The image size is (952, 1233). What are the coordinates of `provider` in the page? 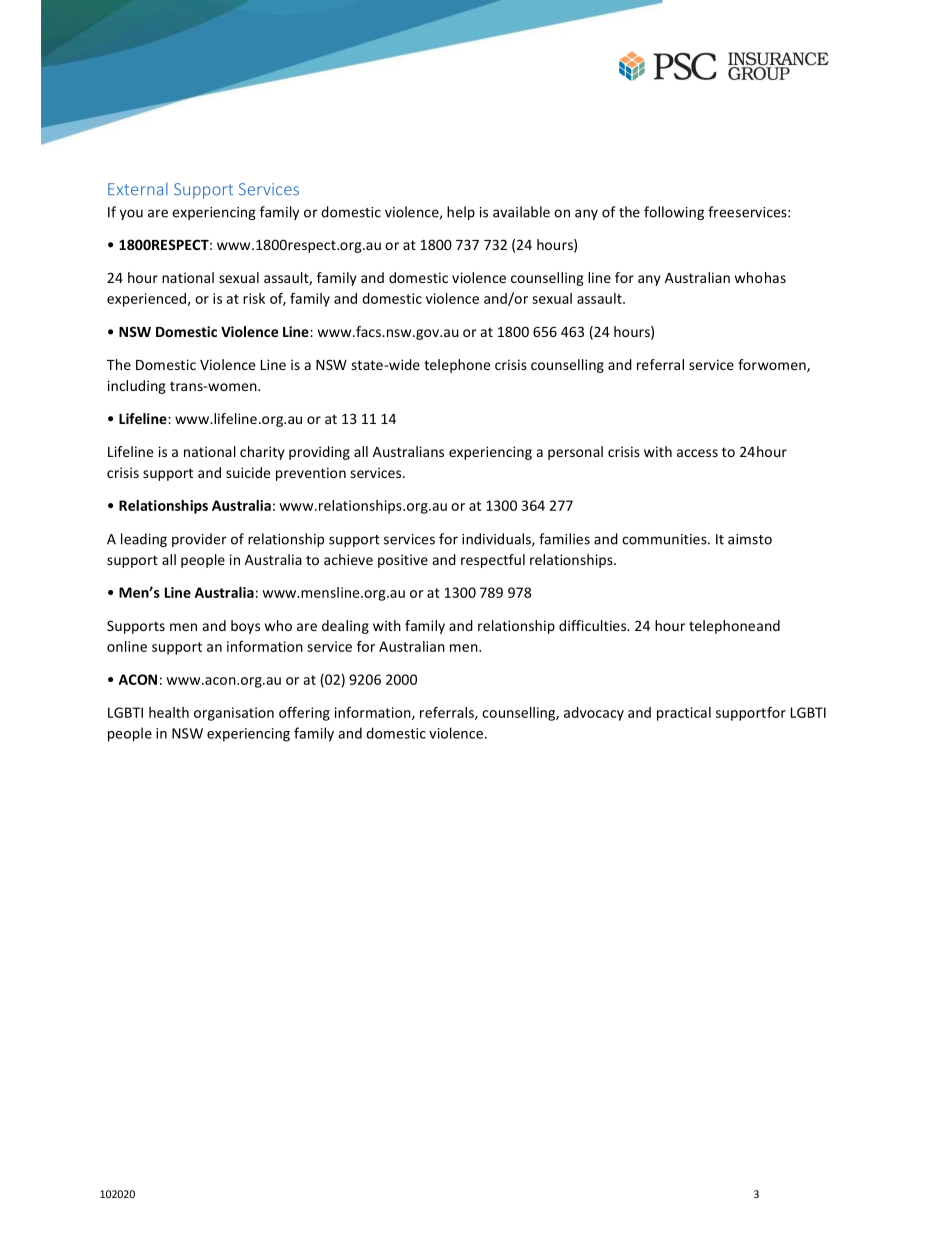 It's located at (199, 540).
